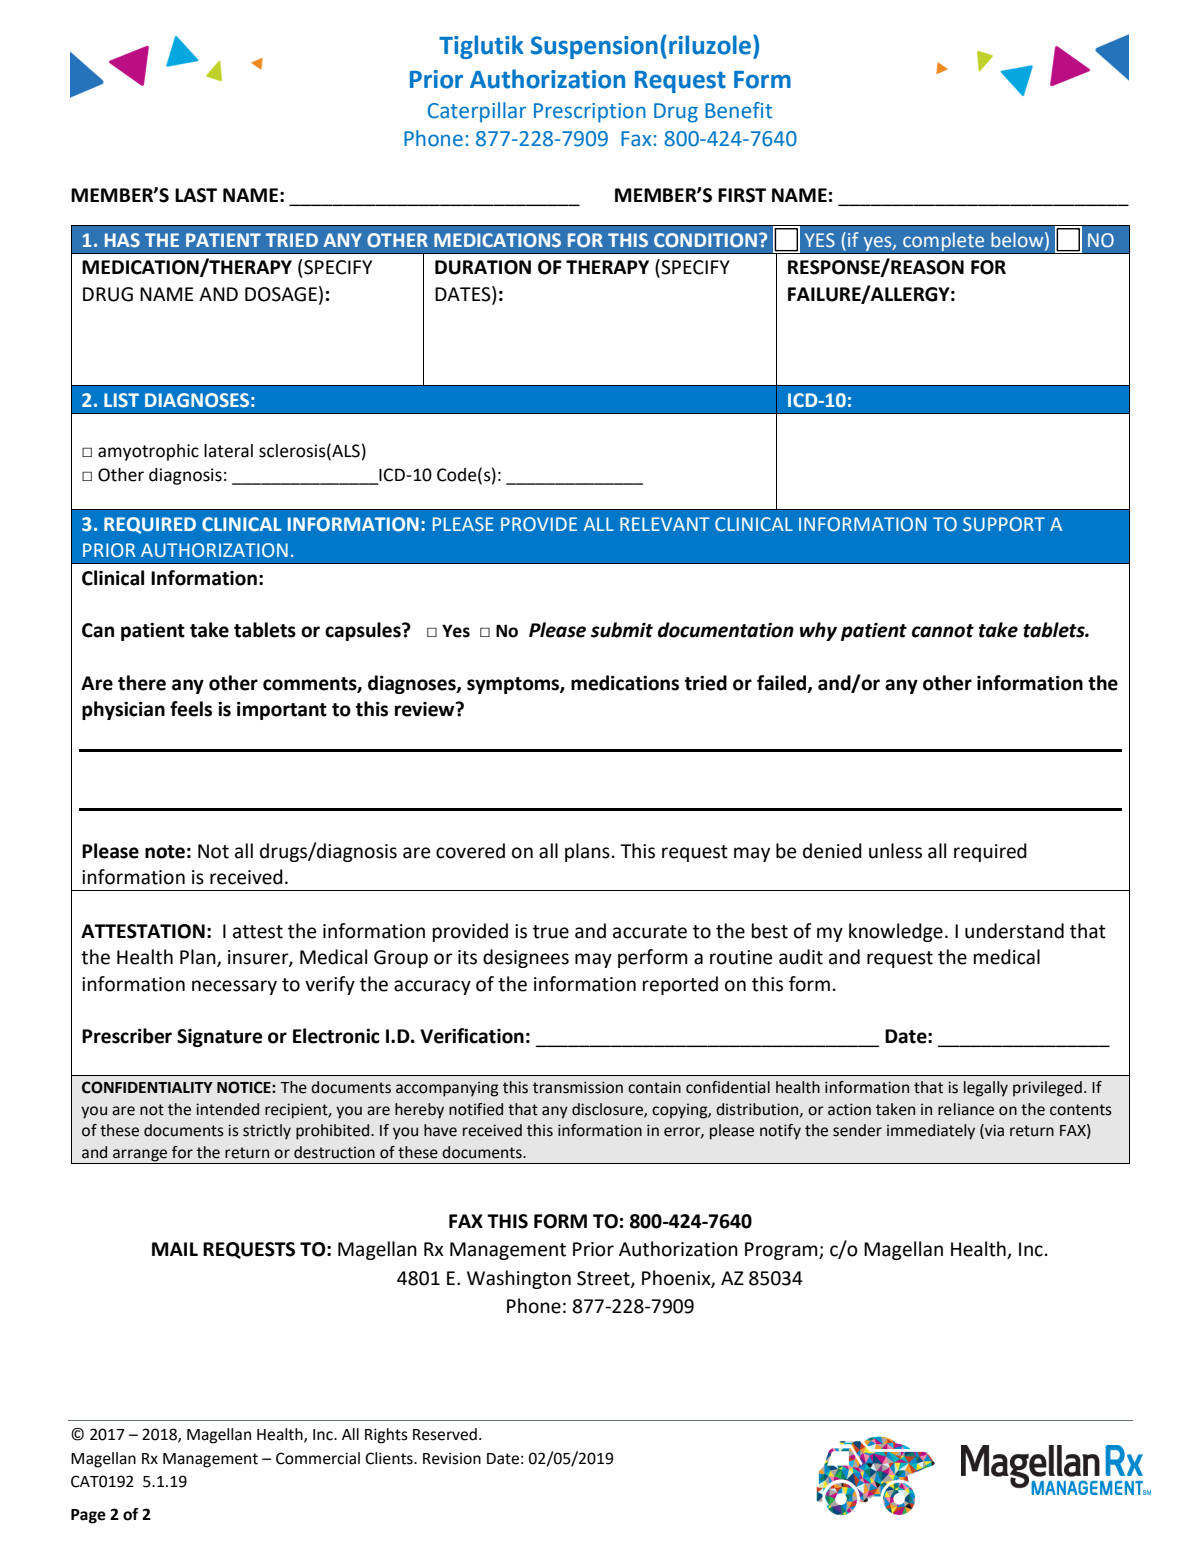 This document has height=1553, width=1200. I want to click on Program, so click(782, 1251).
